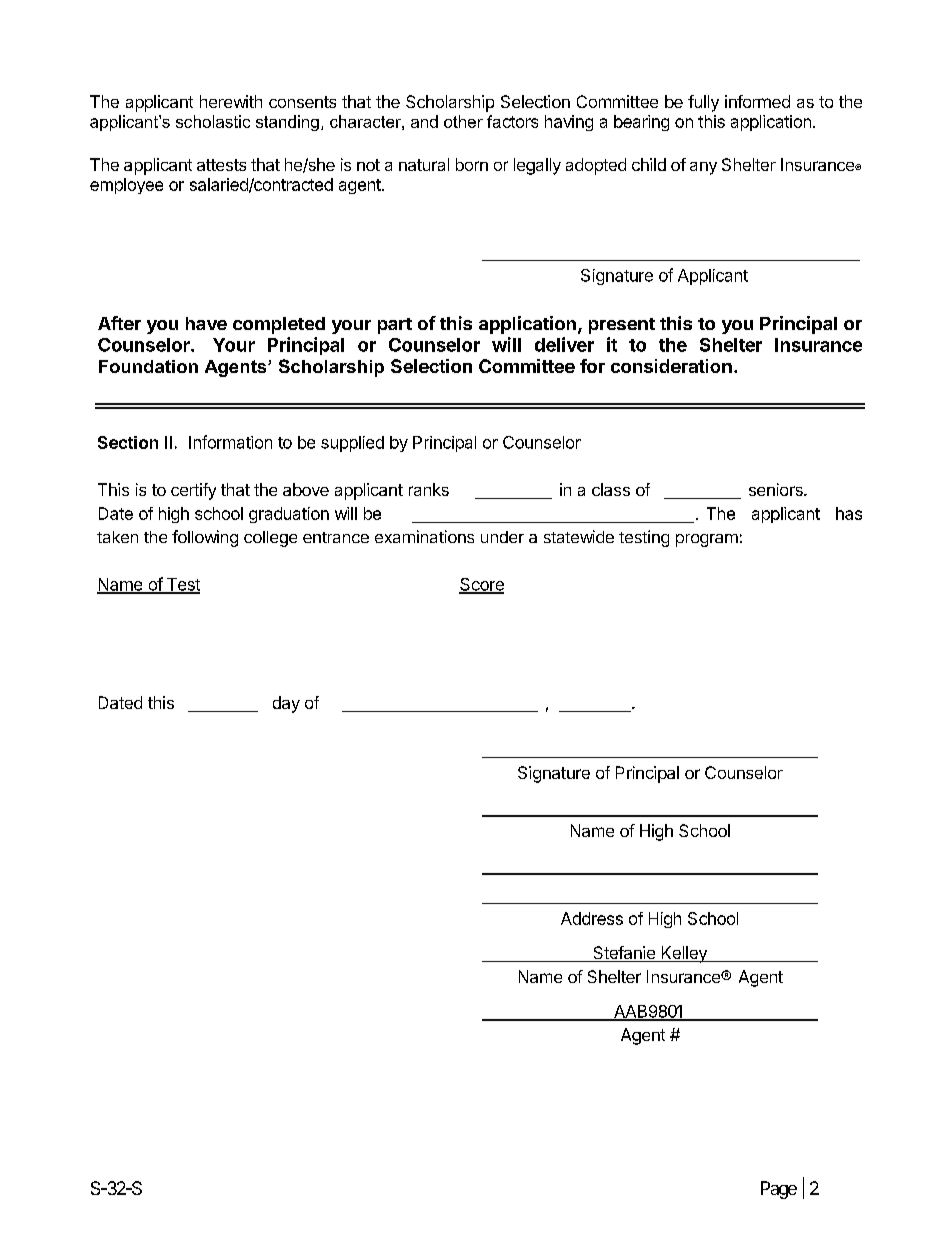  Describe the element at coordinates (213, 121) in the document. I see `scholastic` at that location.
